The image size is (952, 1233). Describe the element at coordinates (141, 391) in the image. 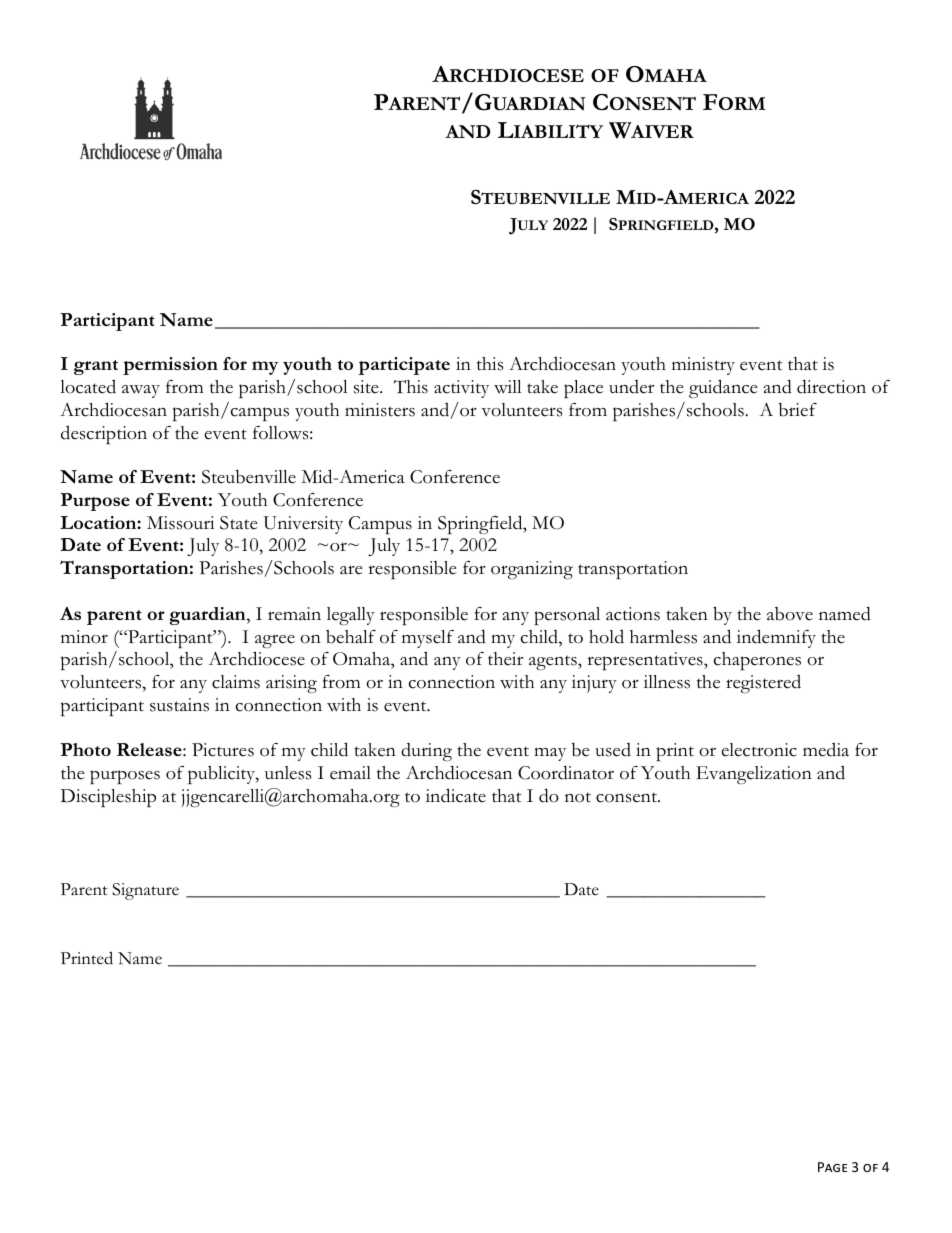

I see `away` at that location.
